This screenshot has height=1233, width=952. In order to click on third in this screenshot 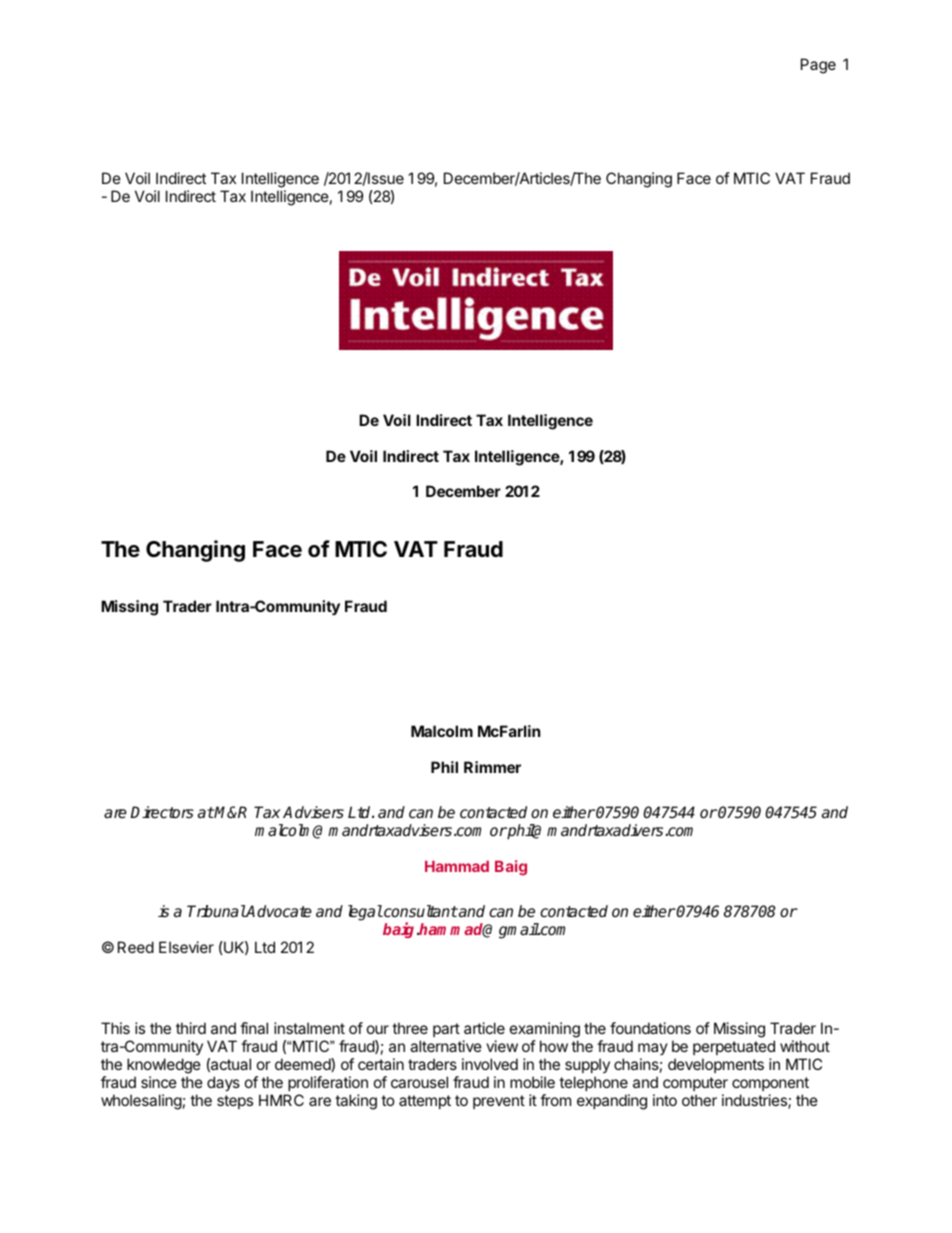, I will do `click(191, 1028)`.
